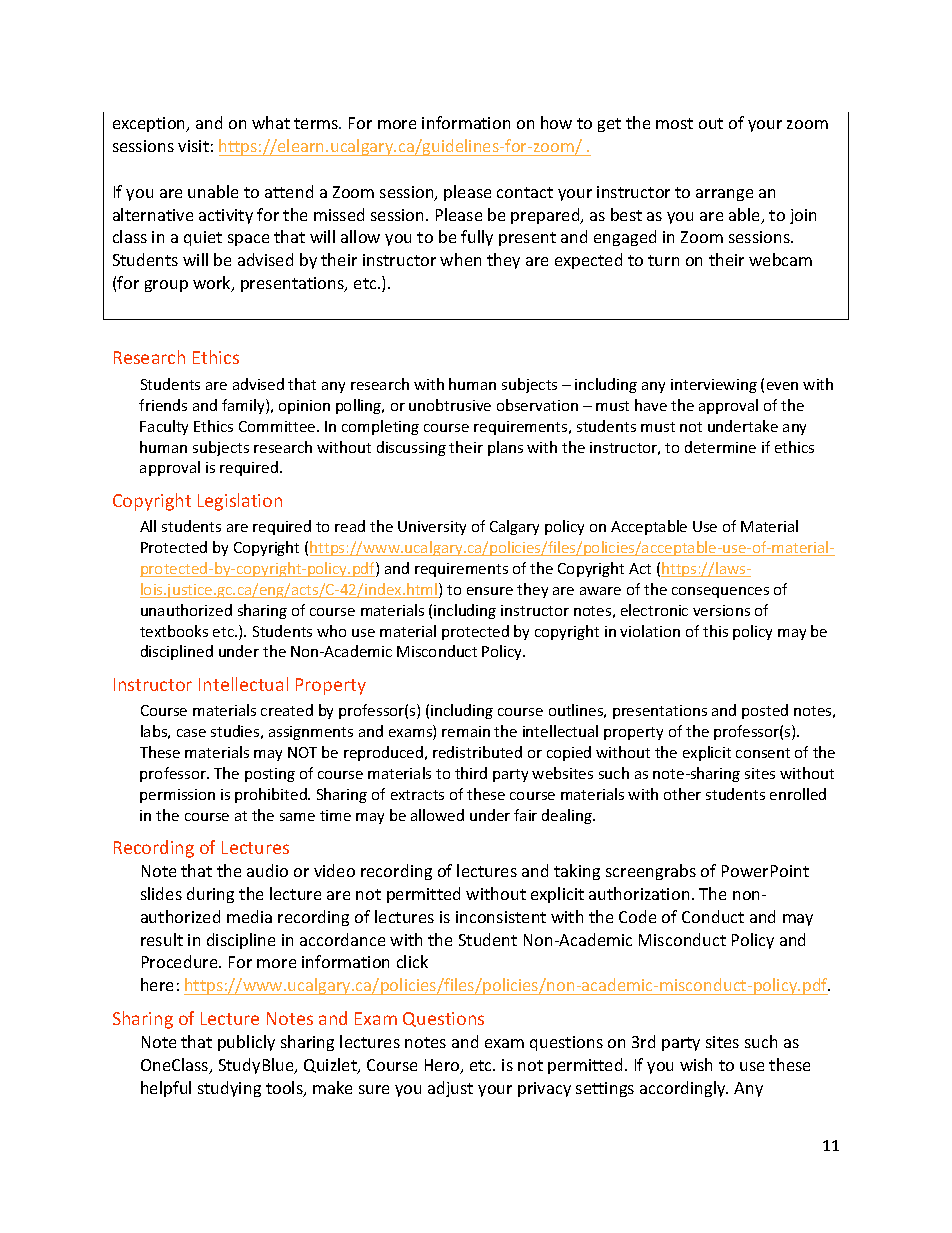 This screenshot has height=1233, width=952. Describe the element at coordinates (505, 448) in the screenshot. I see `plans` at that location.
